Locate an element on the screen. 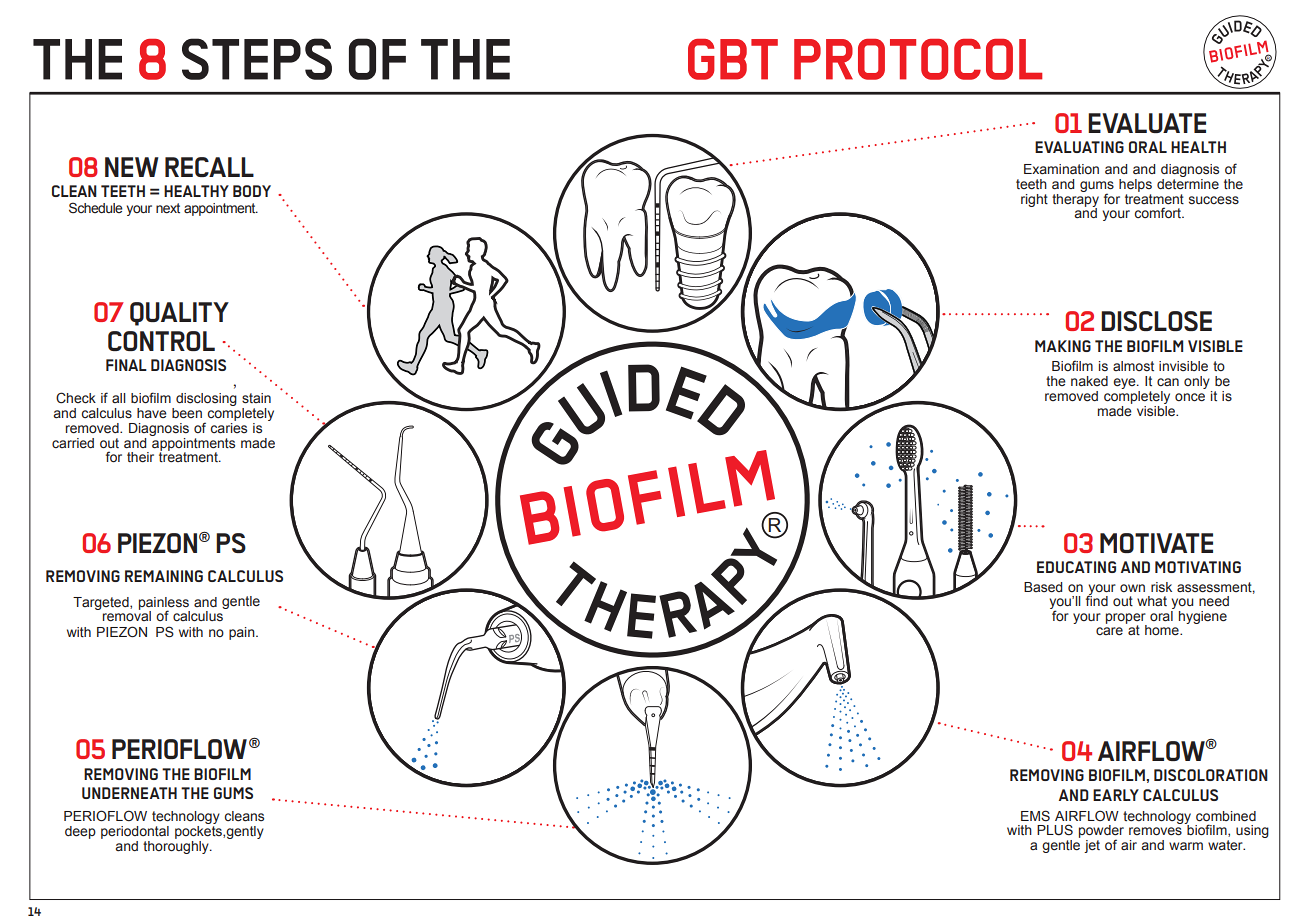 Image resolution: width=1303 pixels, height=924 pixels. thoroughly is located at coordinates (177, 846).
